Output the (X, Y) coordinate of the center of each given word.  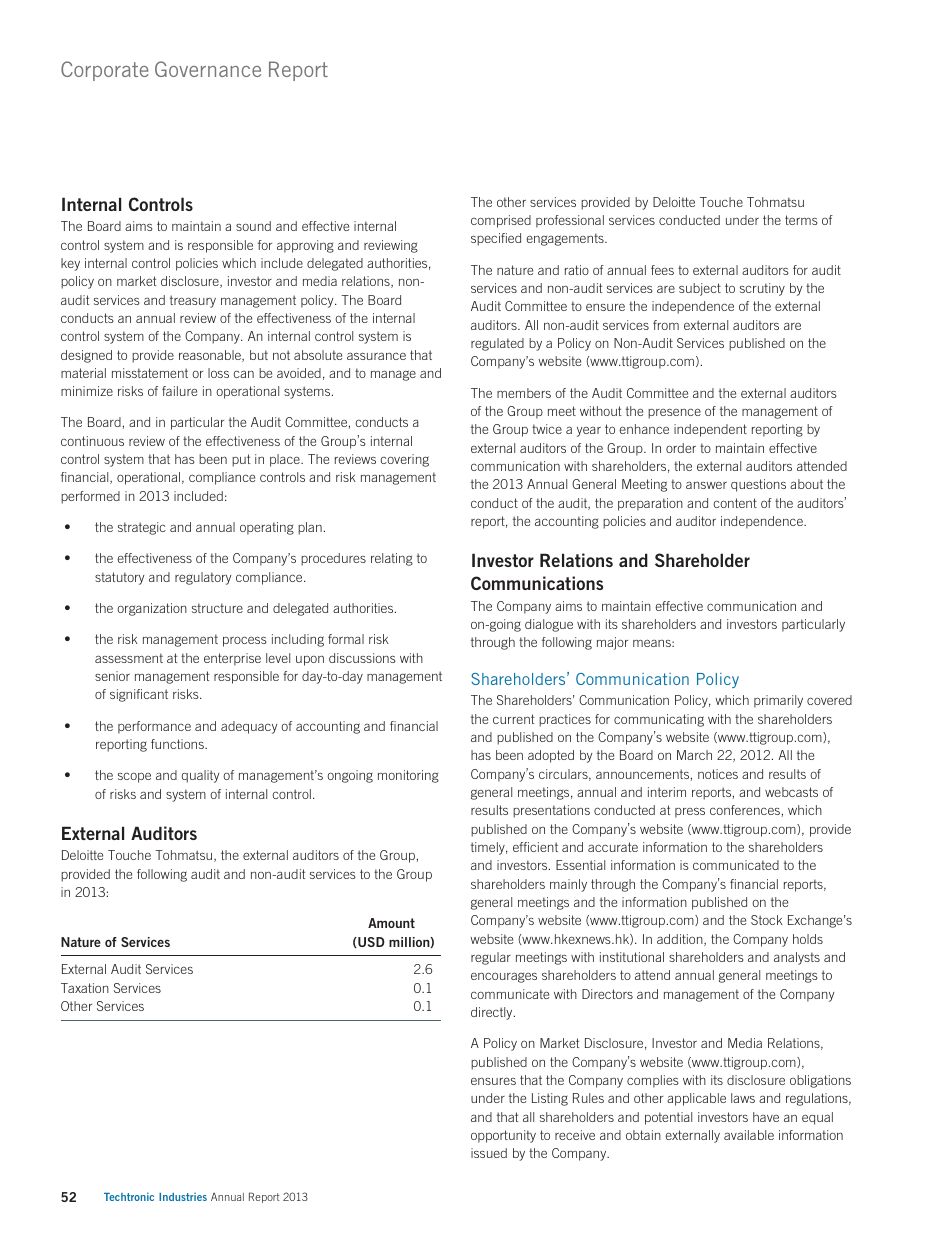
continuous (92, 441)
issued (489, 1153)
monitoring (408, 776)
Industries (183, 1197)
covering (404, 460)
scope (134, 778)
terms (801, 220)
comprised (501, 221)
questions (758, 485)
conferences (745, 810)
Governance (208, 69)
